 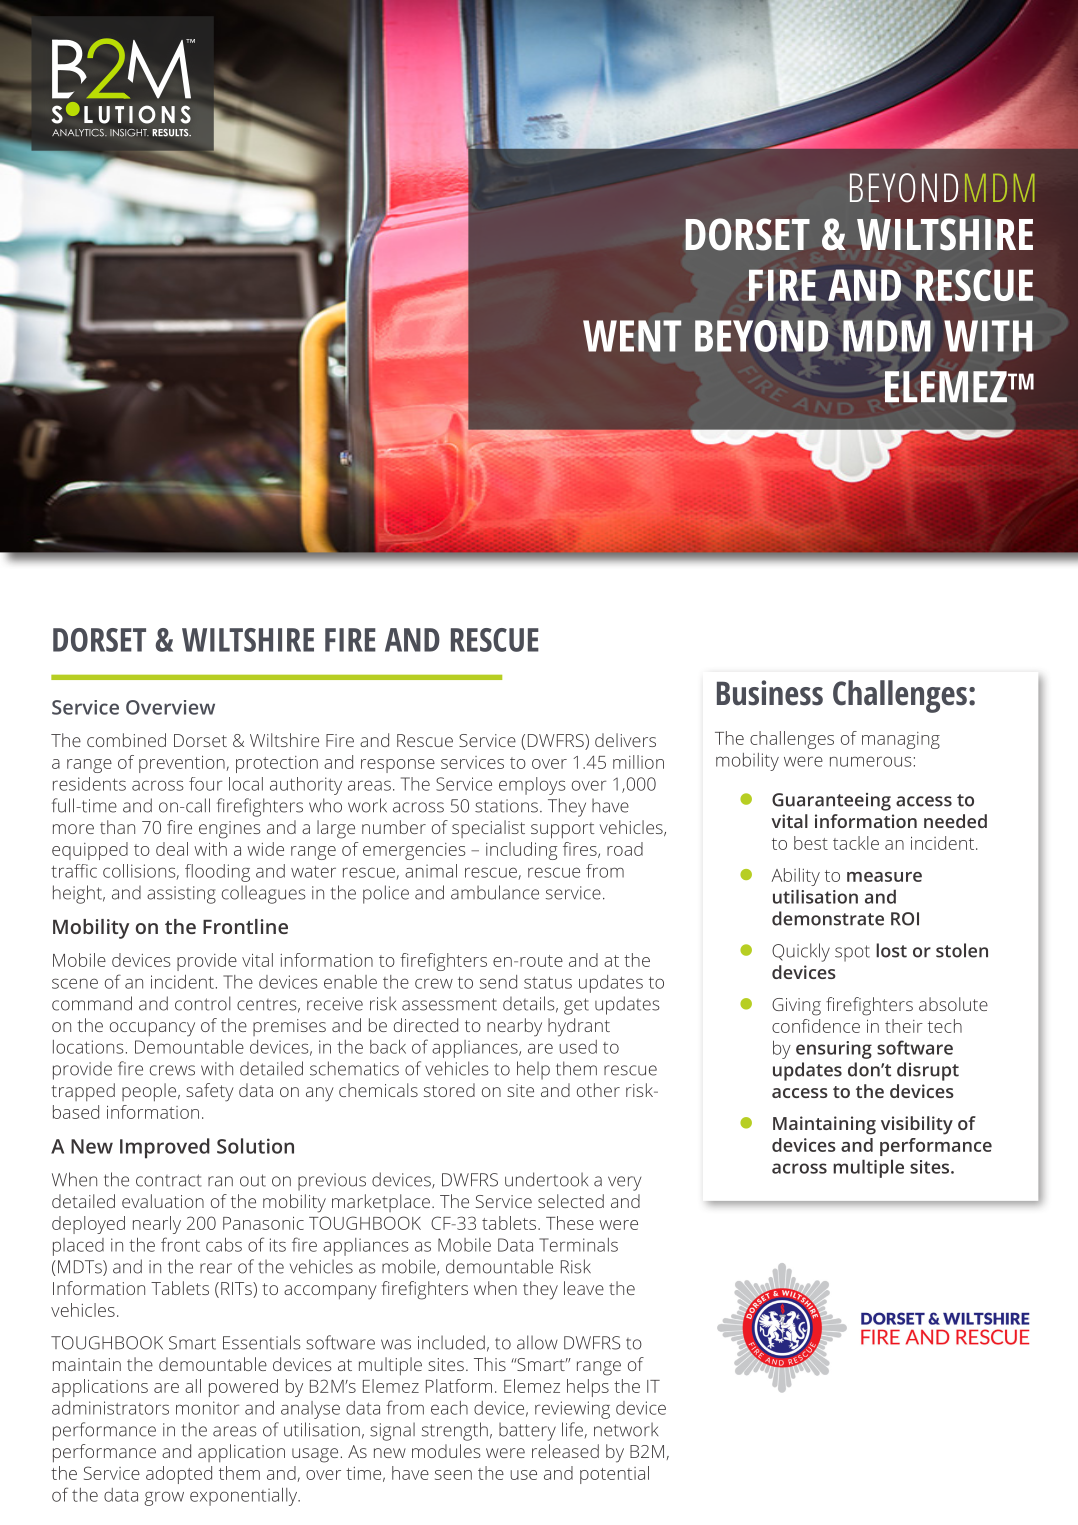 What do you see at coordinates (632, 336) in the screenshot?
I see `WENT` at bounding box center [632, 336].
